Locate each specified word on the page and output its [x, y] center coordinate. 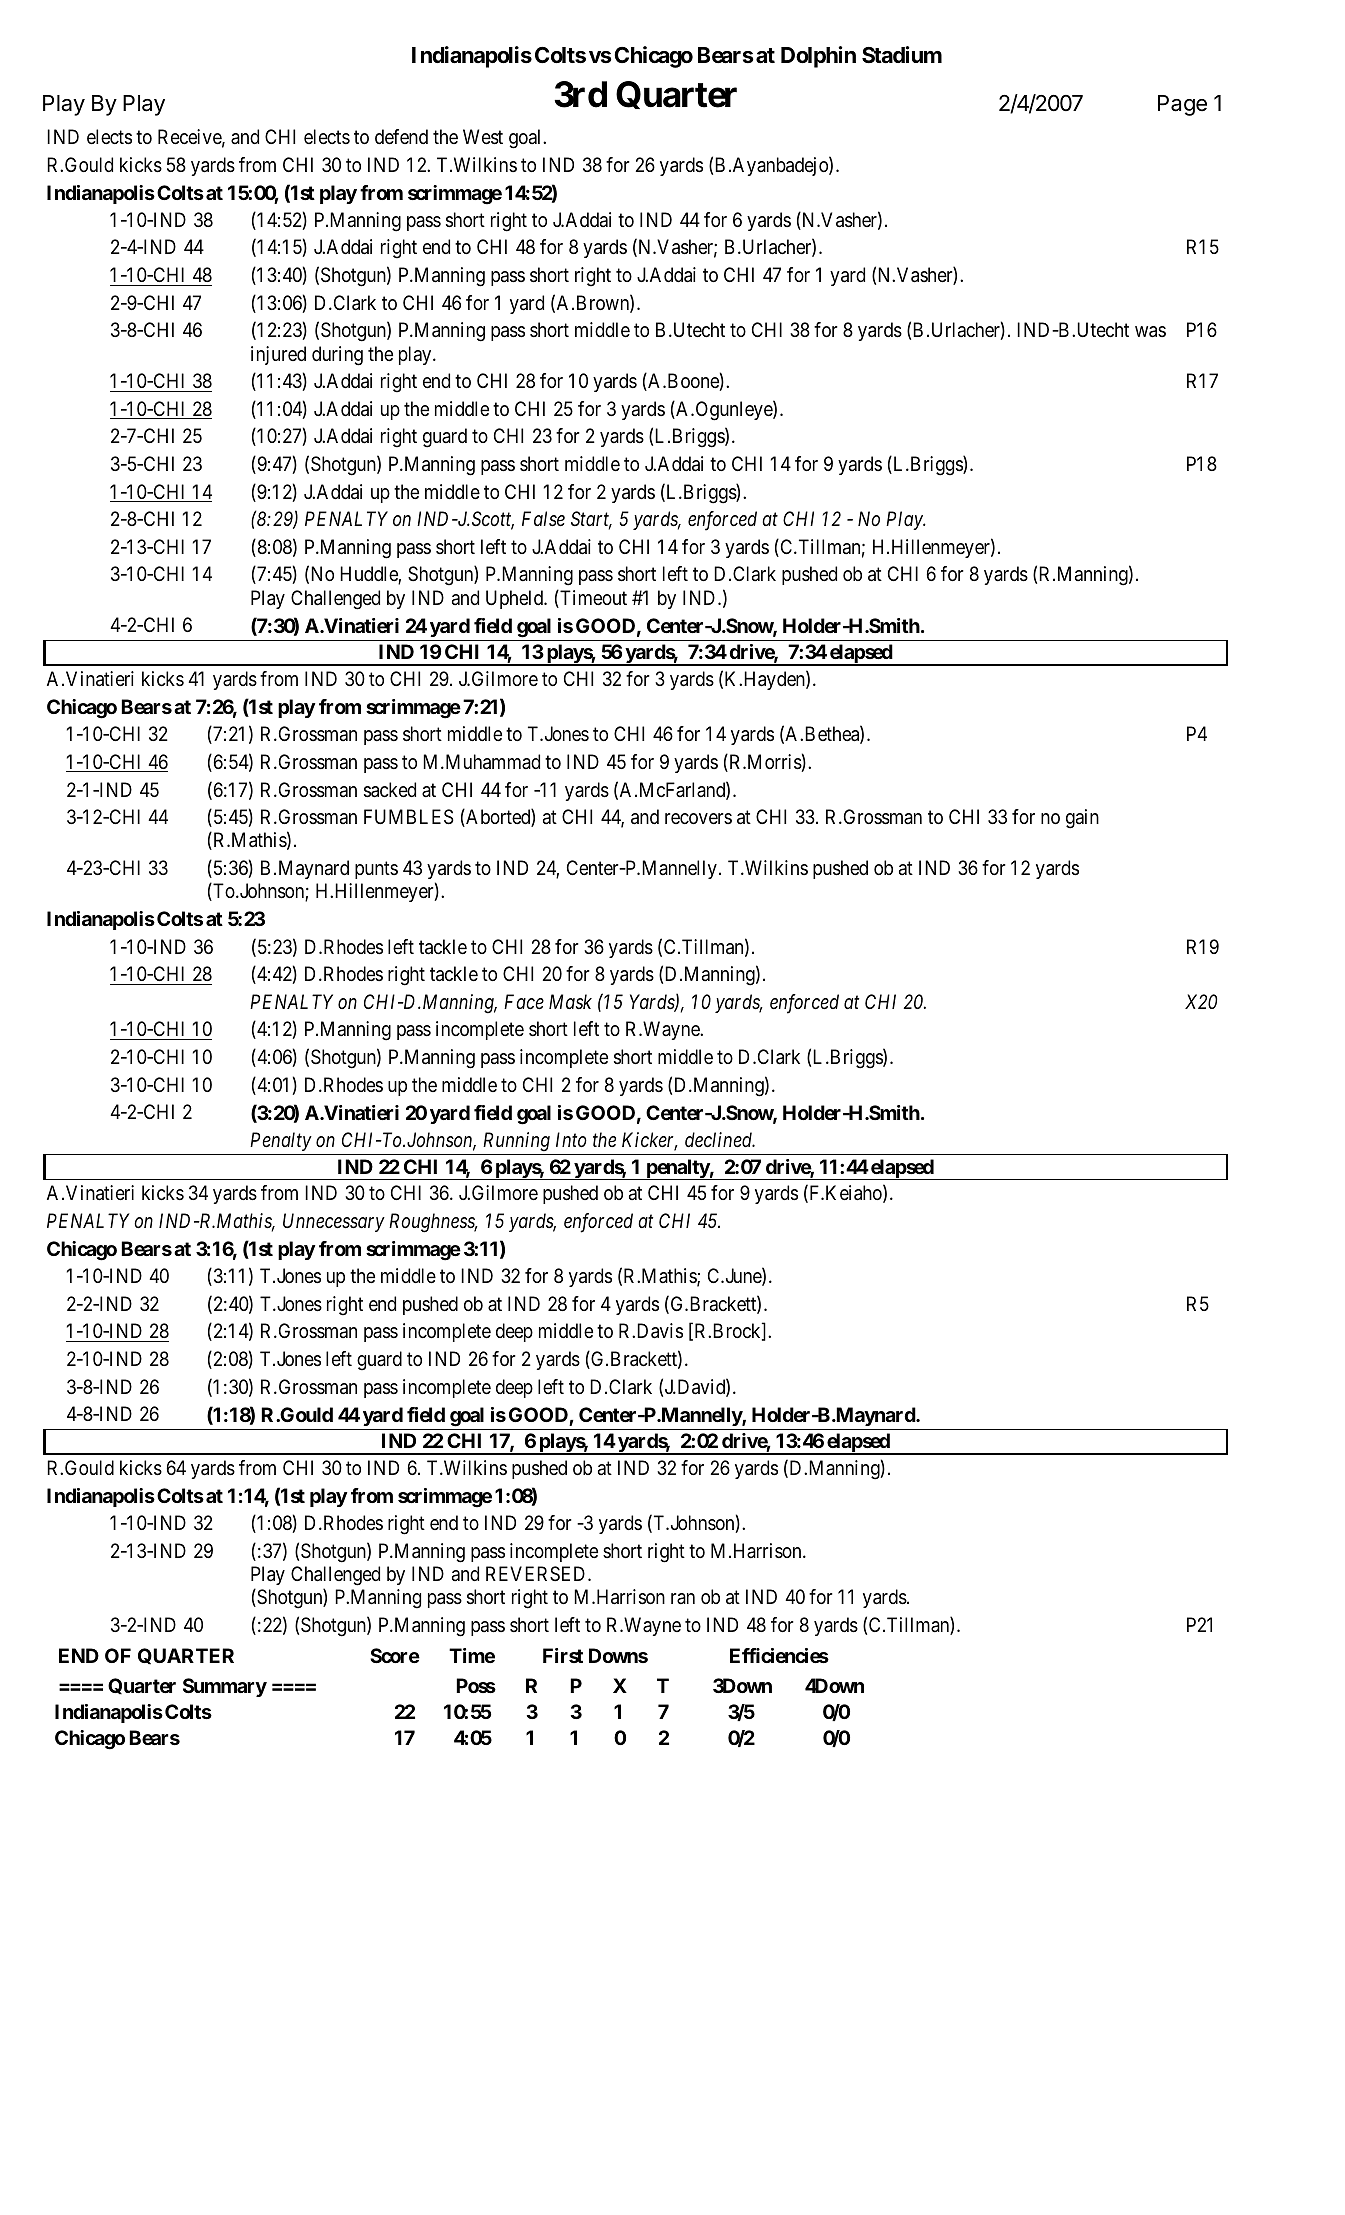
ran [683, 1599]
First [563, 1655]
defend [401, 136]
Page [1182, 105]
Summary [225, 1687]
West [483, 137]
